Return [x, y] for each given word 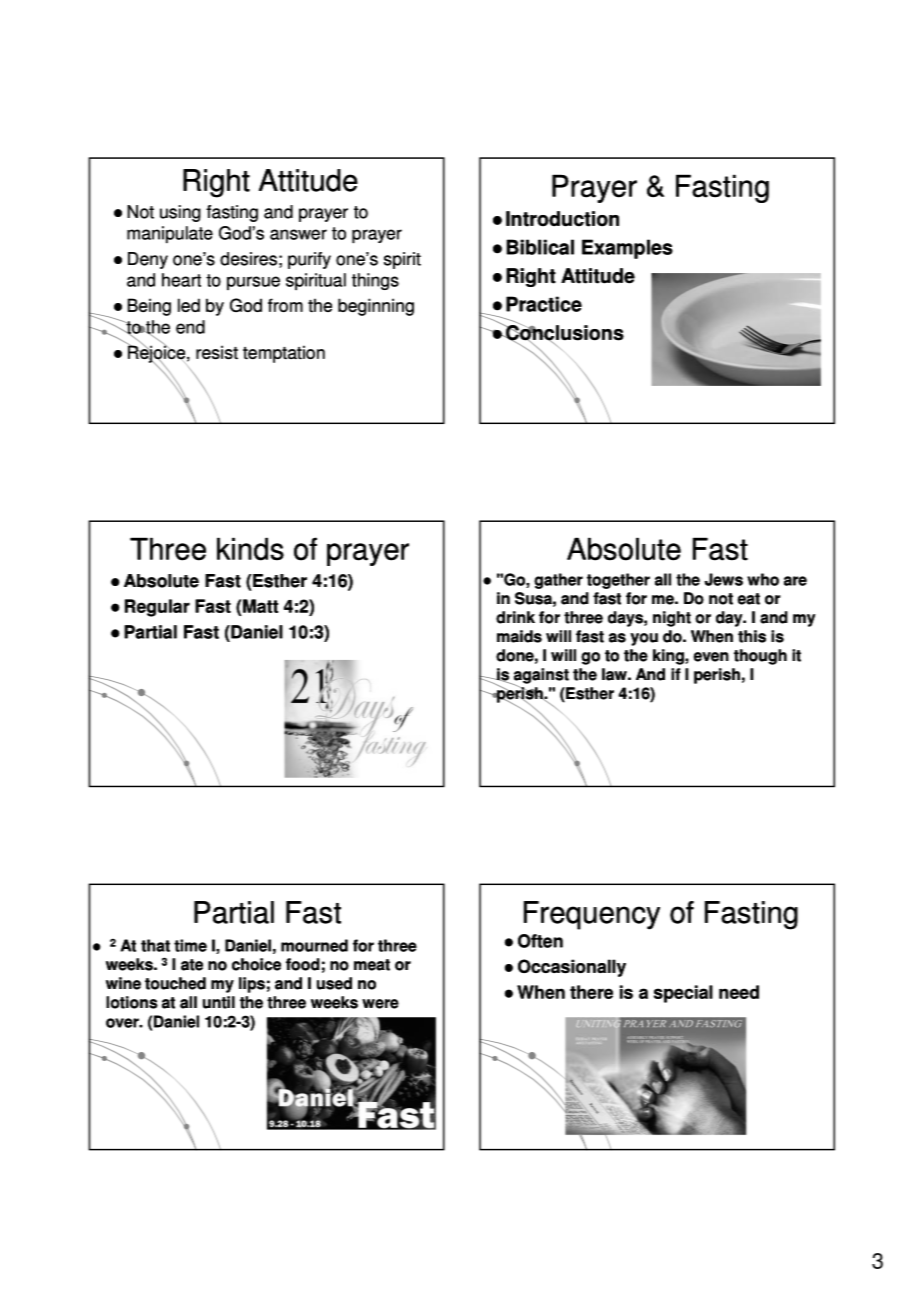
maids [519, 636]
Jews [723, 579]
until [219, 1002]
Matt [259, 606]
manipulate [170, 235]
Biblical [540, 247]
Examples [627, 249]
